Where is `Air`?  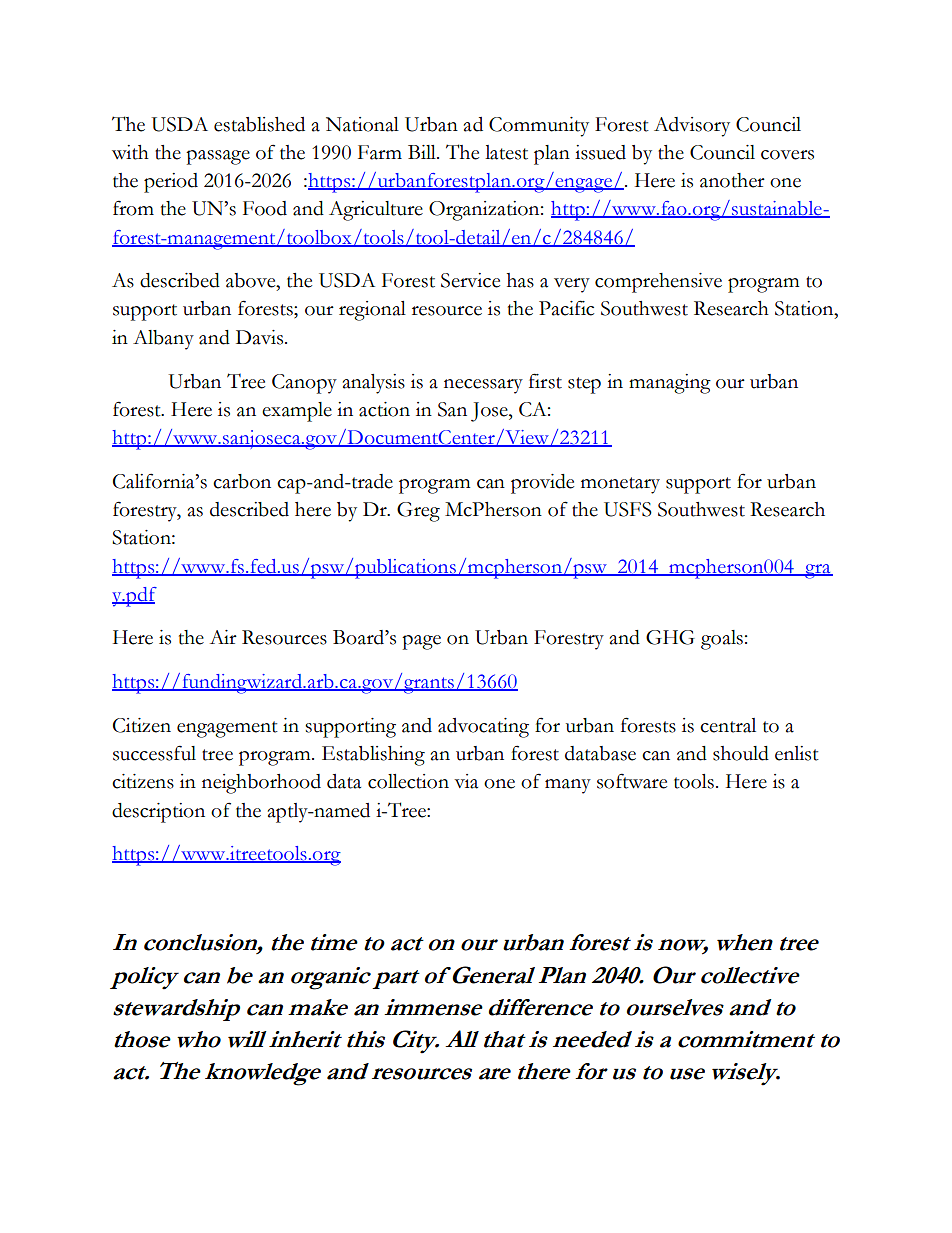
Air is located at coordinates (223, 637).
